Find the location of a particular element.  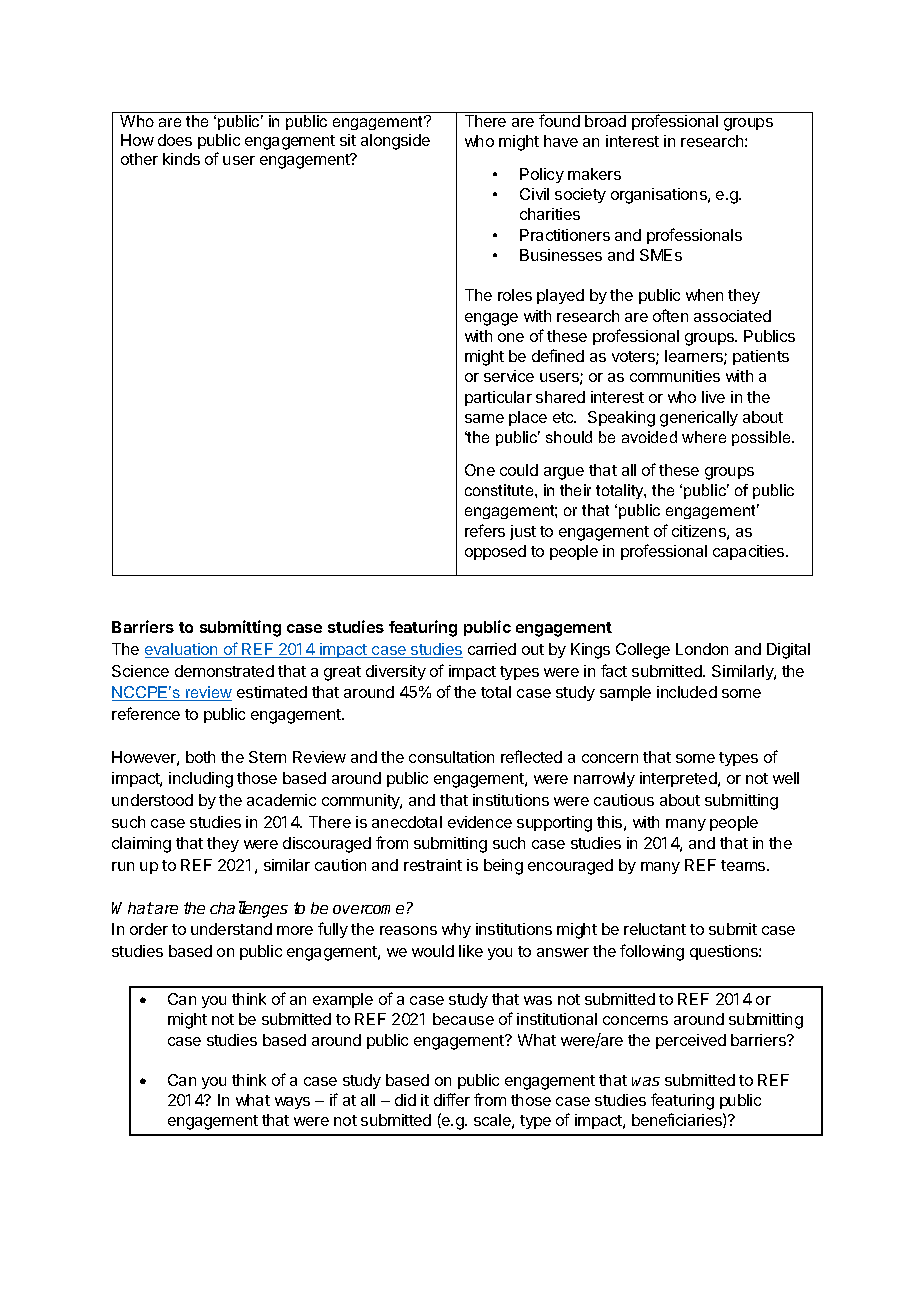

alongside is located at coordinates (395, 142).
